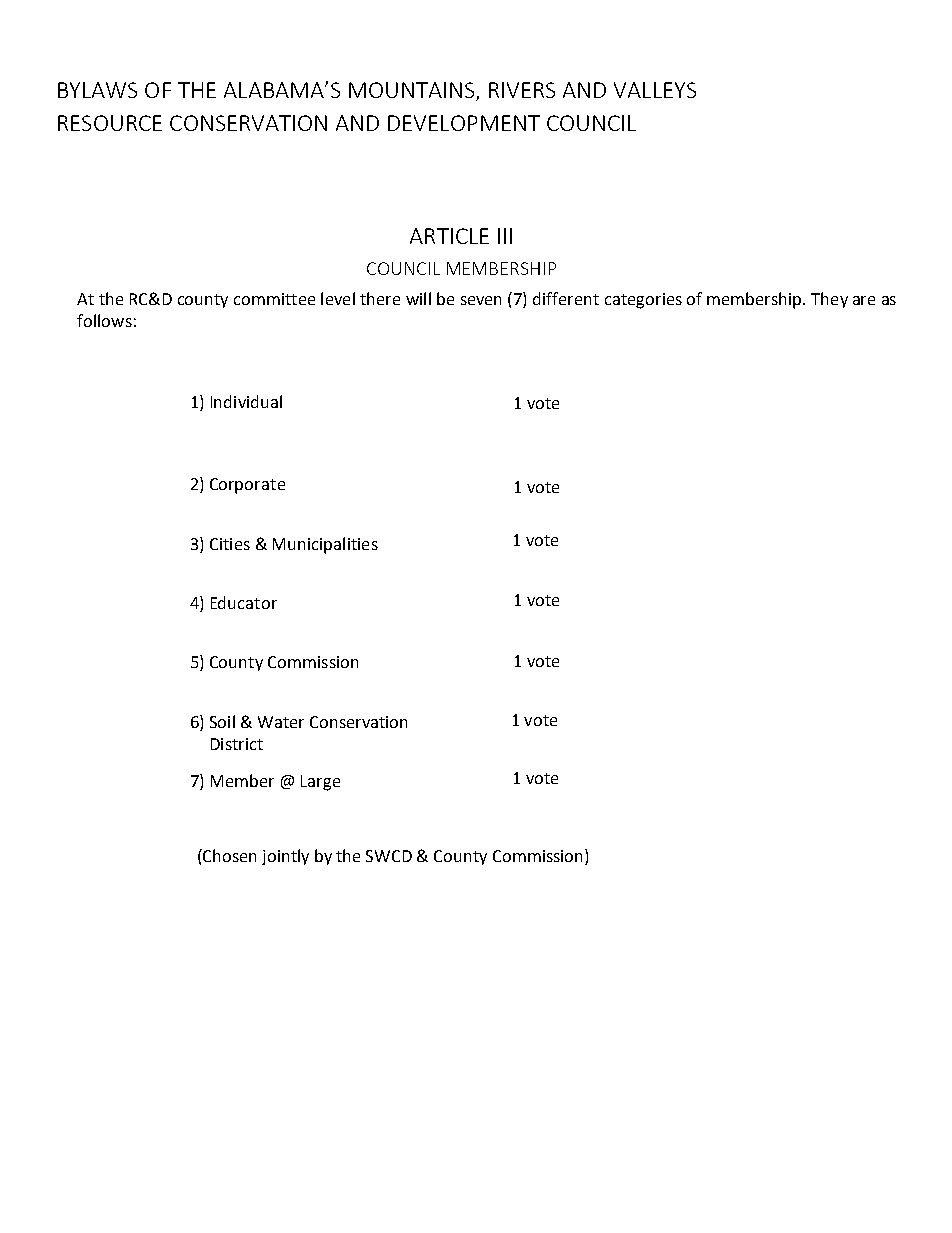  Describe the element at coordinates (228, 855) in the screenshot. I see `Chosen` at that location.
